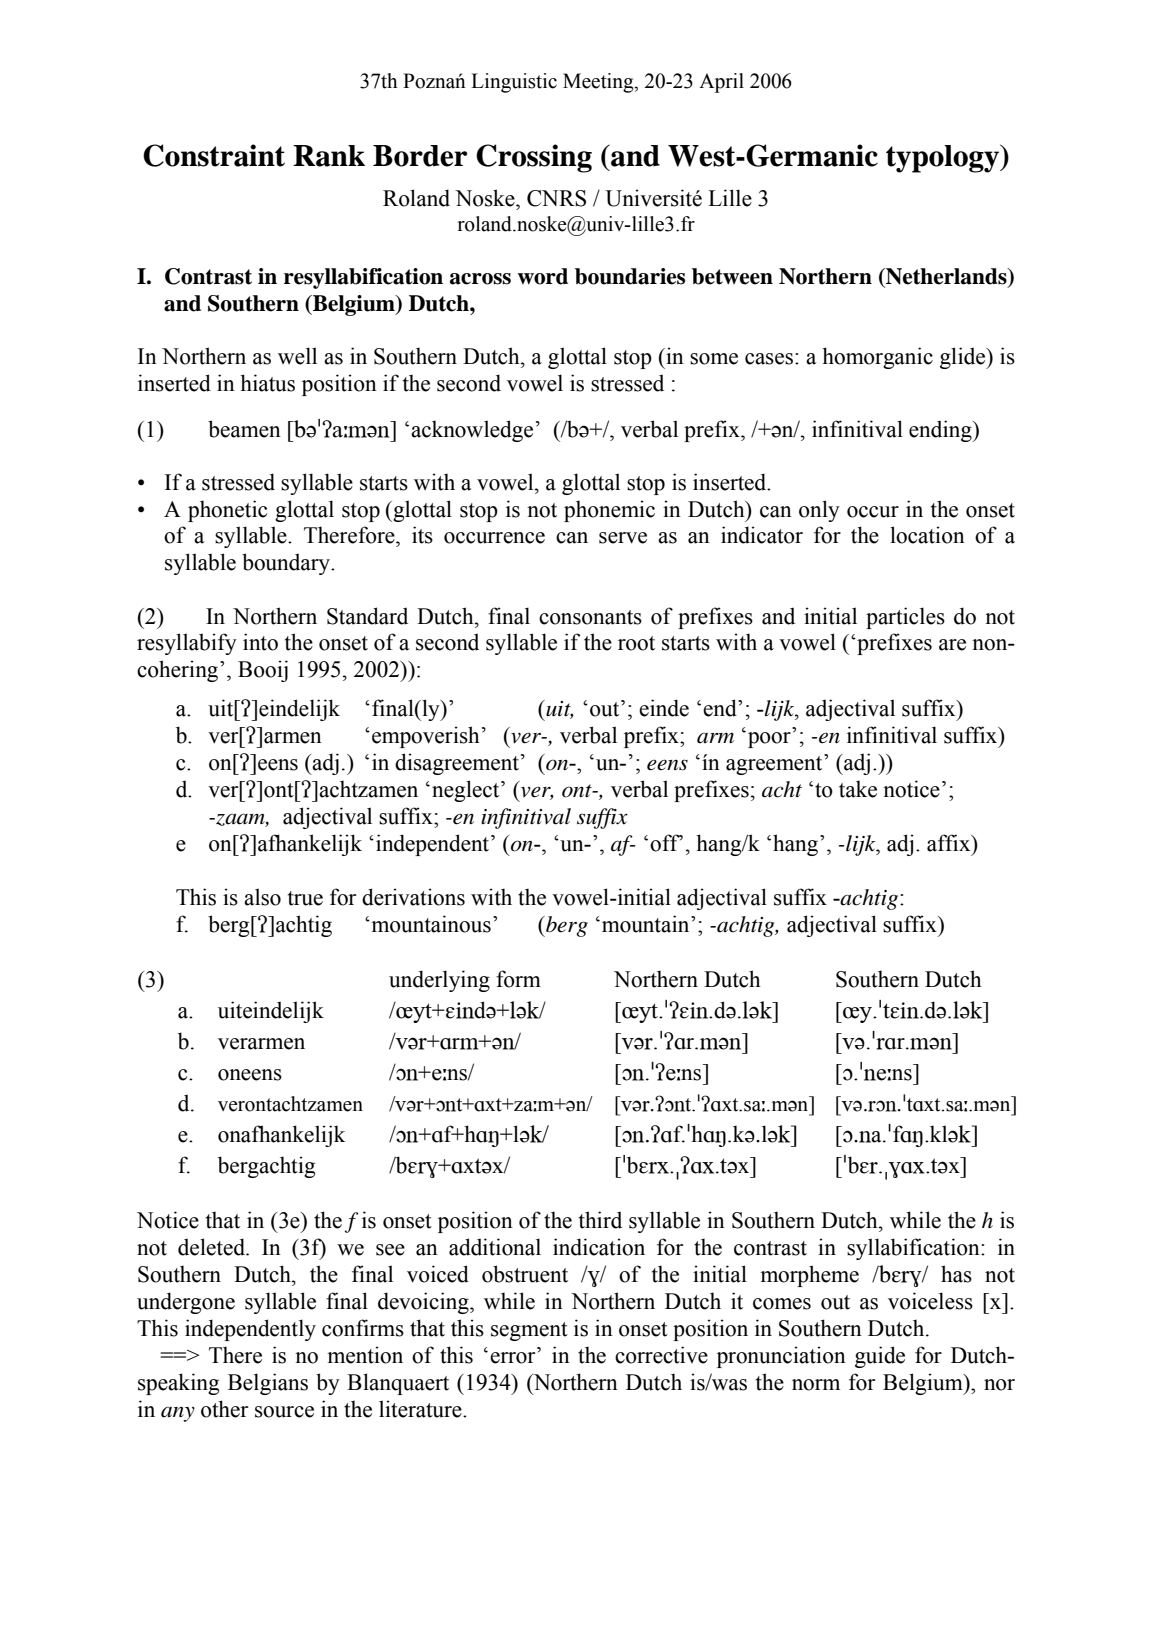 This document has width=1152, height=1630. I want to click on typology, so click(943, 158).
